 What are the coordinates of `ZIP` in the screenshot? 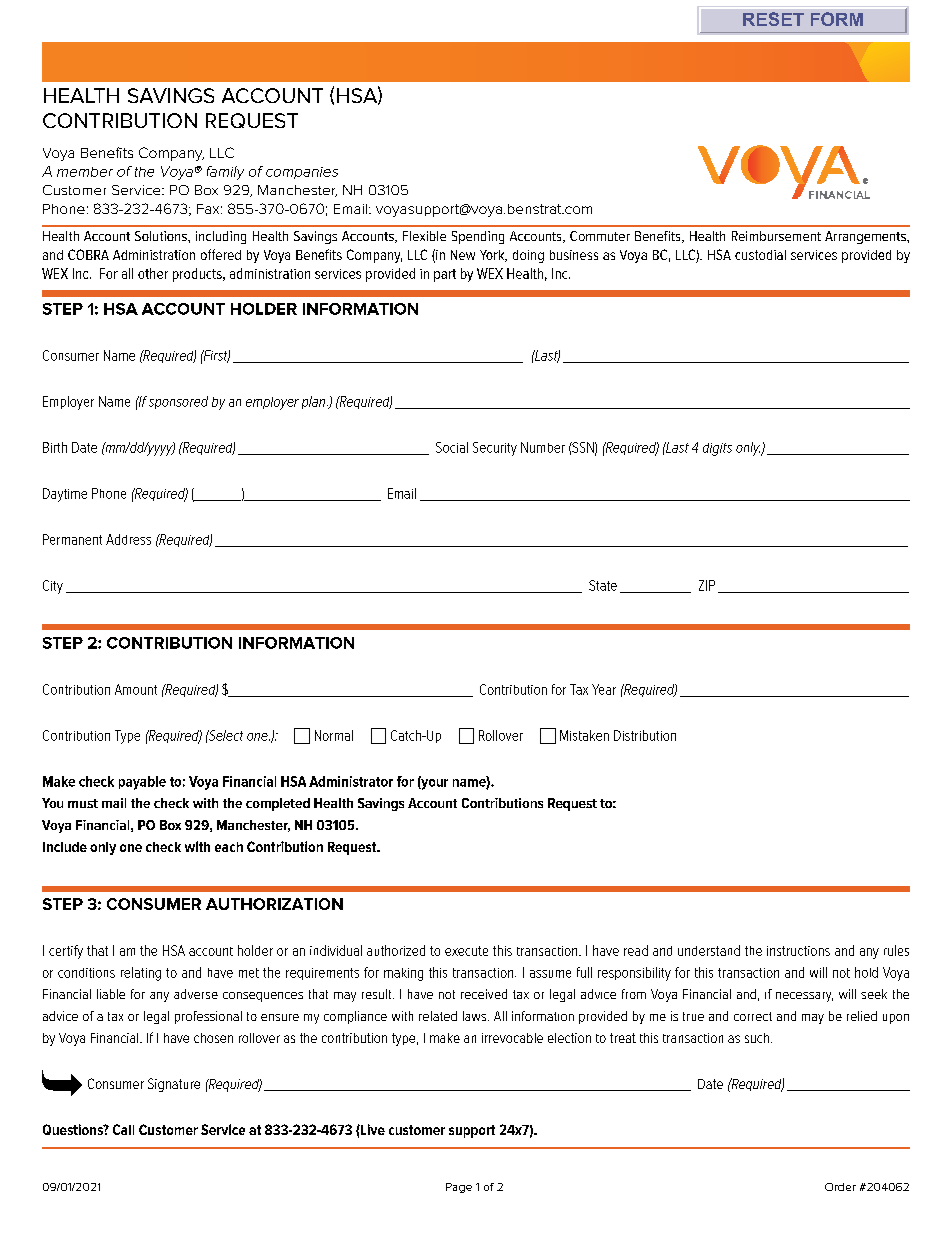 It's located at (707, 585).
